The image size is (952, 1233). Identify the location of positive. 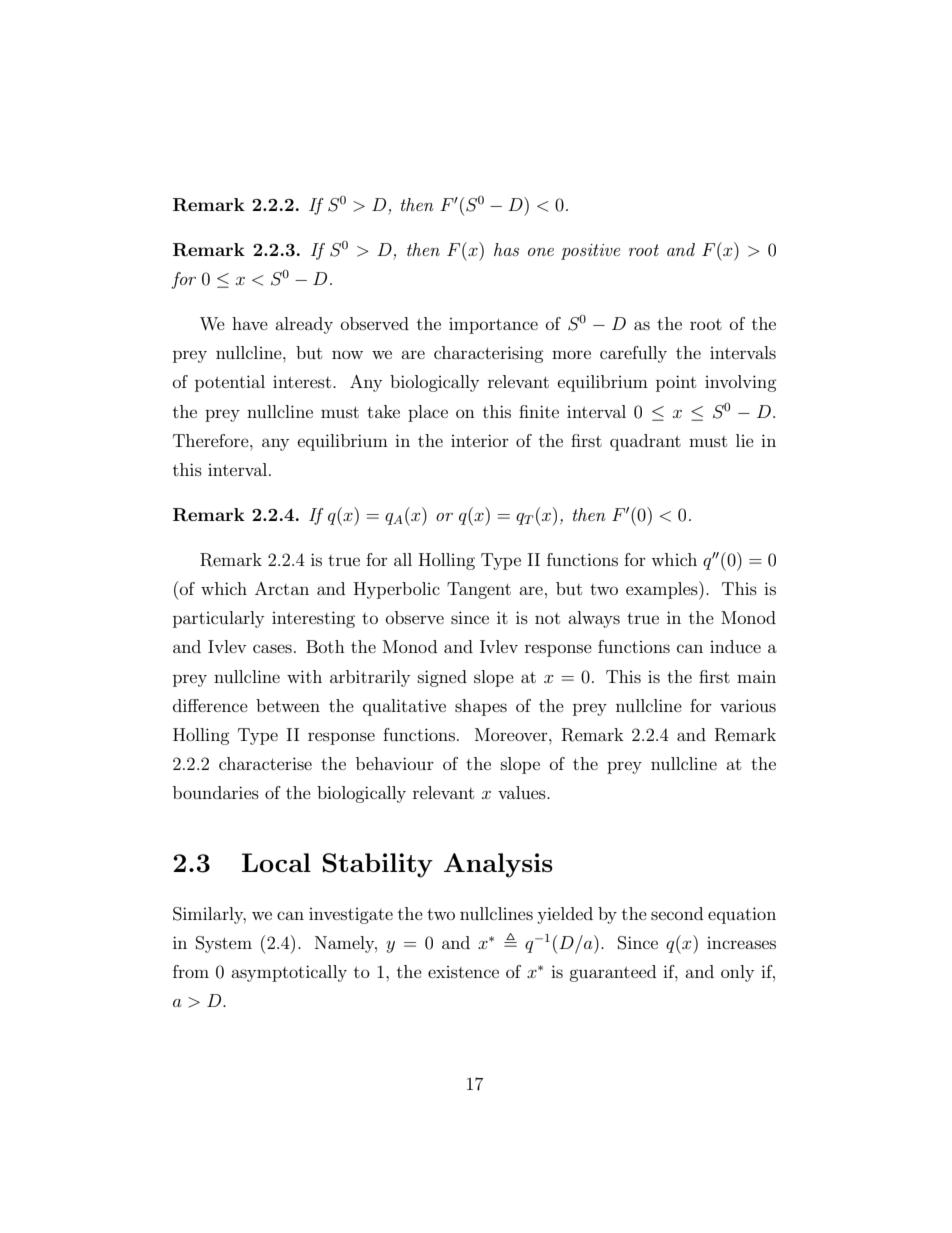
(590, 252).
